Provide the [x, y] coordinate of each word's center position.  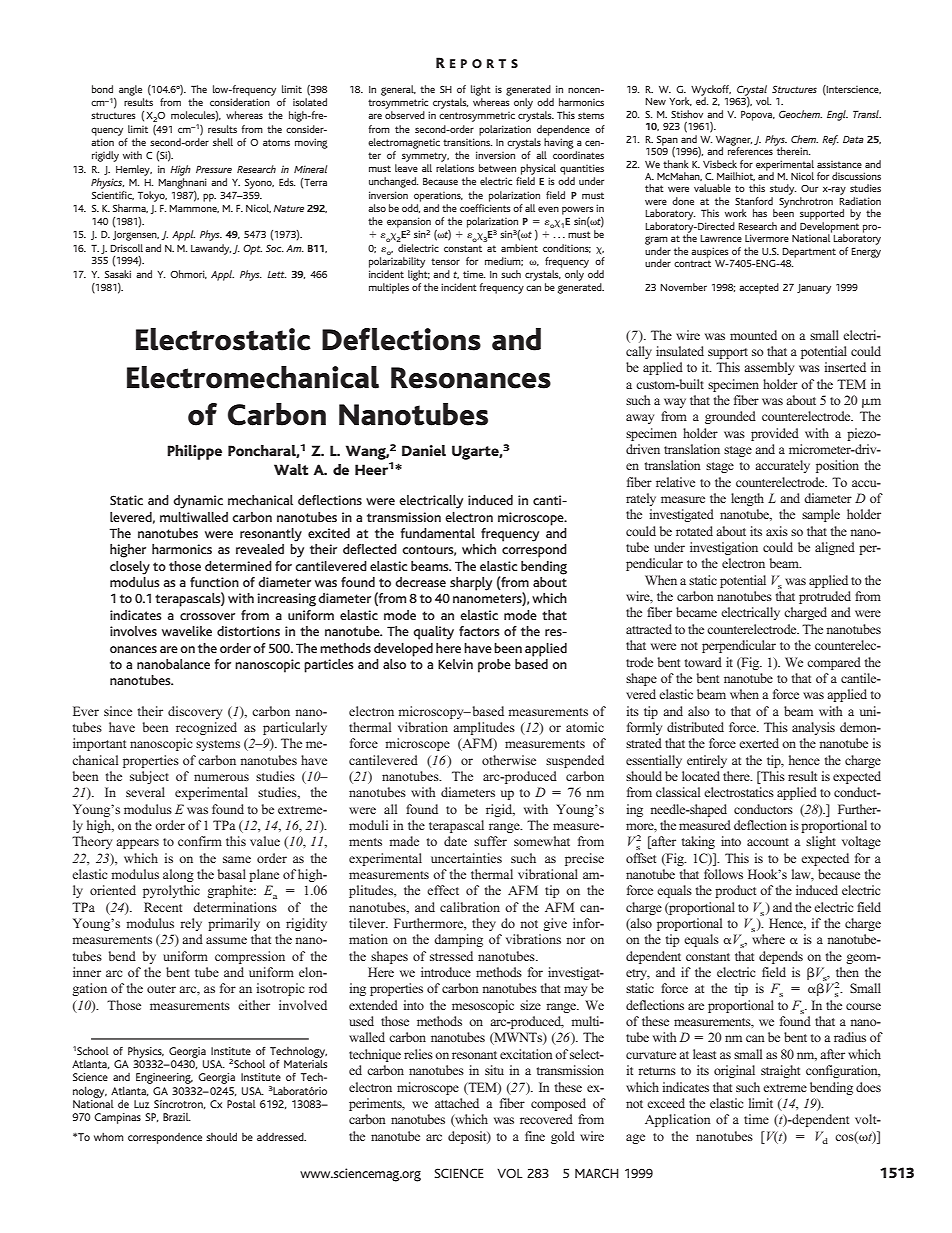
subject [149, 777]
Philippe [194, 452]
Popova [758, 116]
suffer [490, 841]
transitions [467, 142]
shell [223, 142]
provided [775, 434]
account [768, 842]
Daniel [424, 450]
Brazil [177, 1117]
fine [535, 1136]
